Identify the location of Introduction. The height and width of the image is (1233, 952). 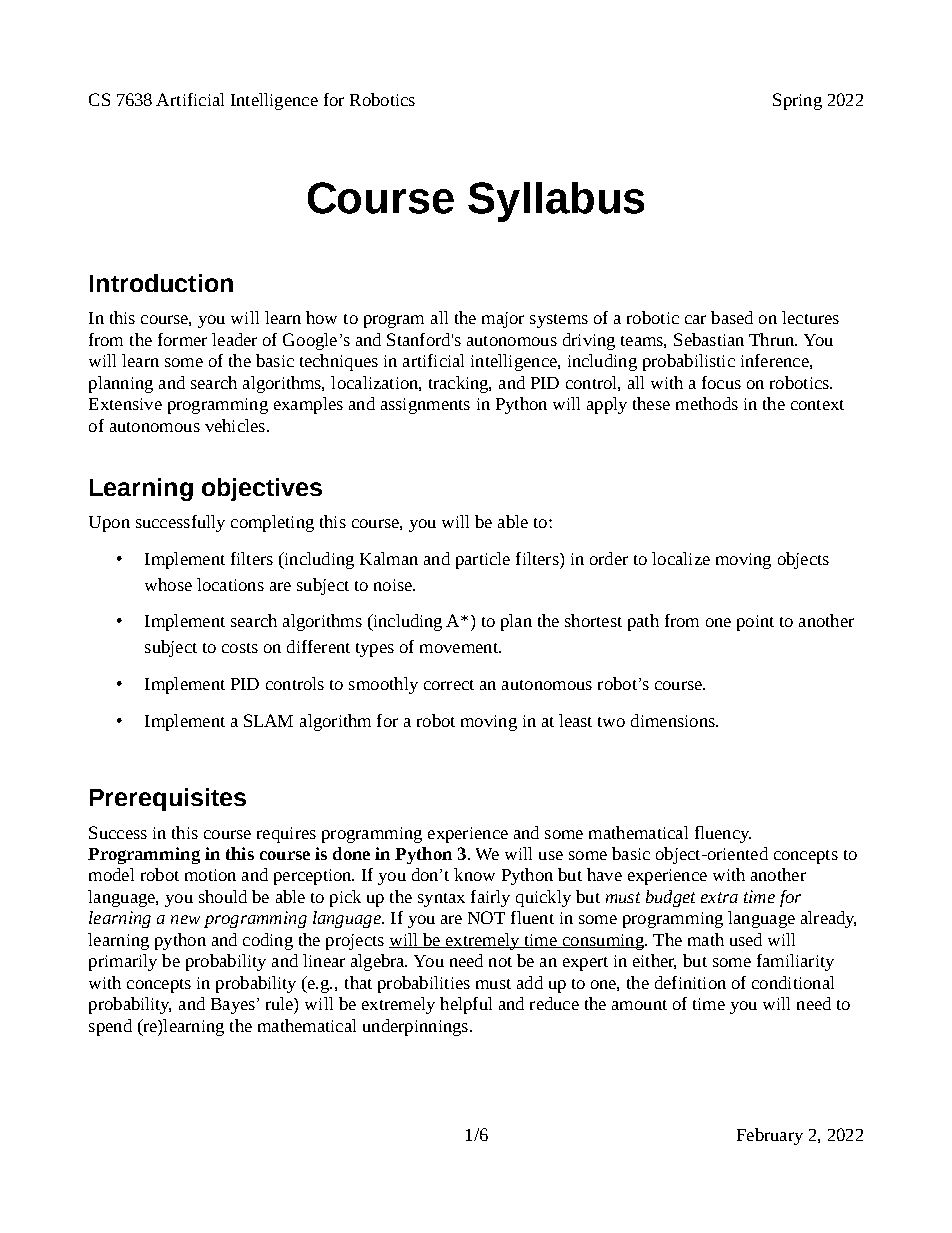
(161, 283).
